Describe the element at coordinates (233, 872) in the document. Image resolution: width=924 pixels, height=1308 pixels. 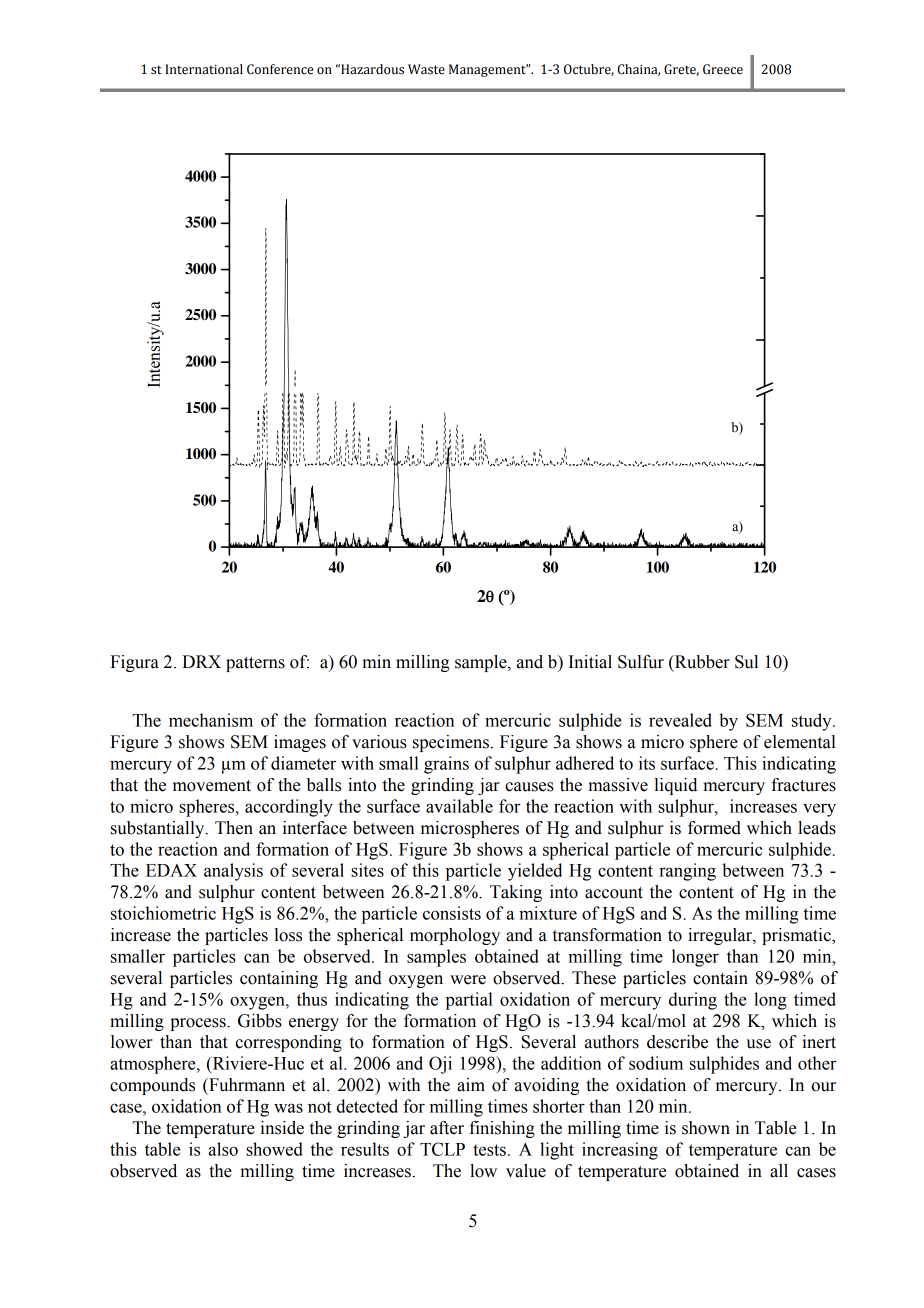
I see `analysis` at that location.
